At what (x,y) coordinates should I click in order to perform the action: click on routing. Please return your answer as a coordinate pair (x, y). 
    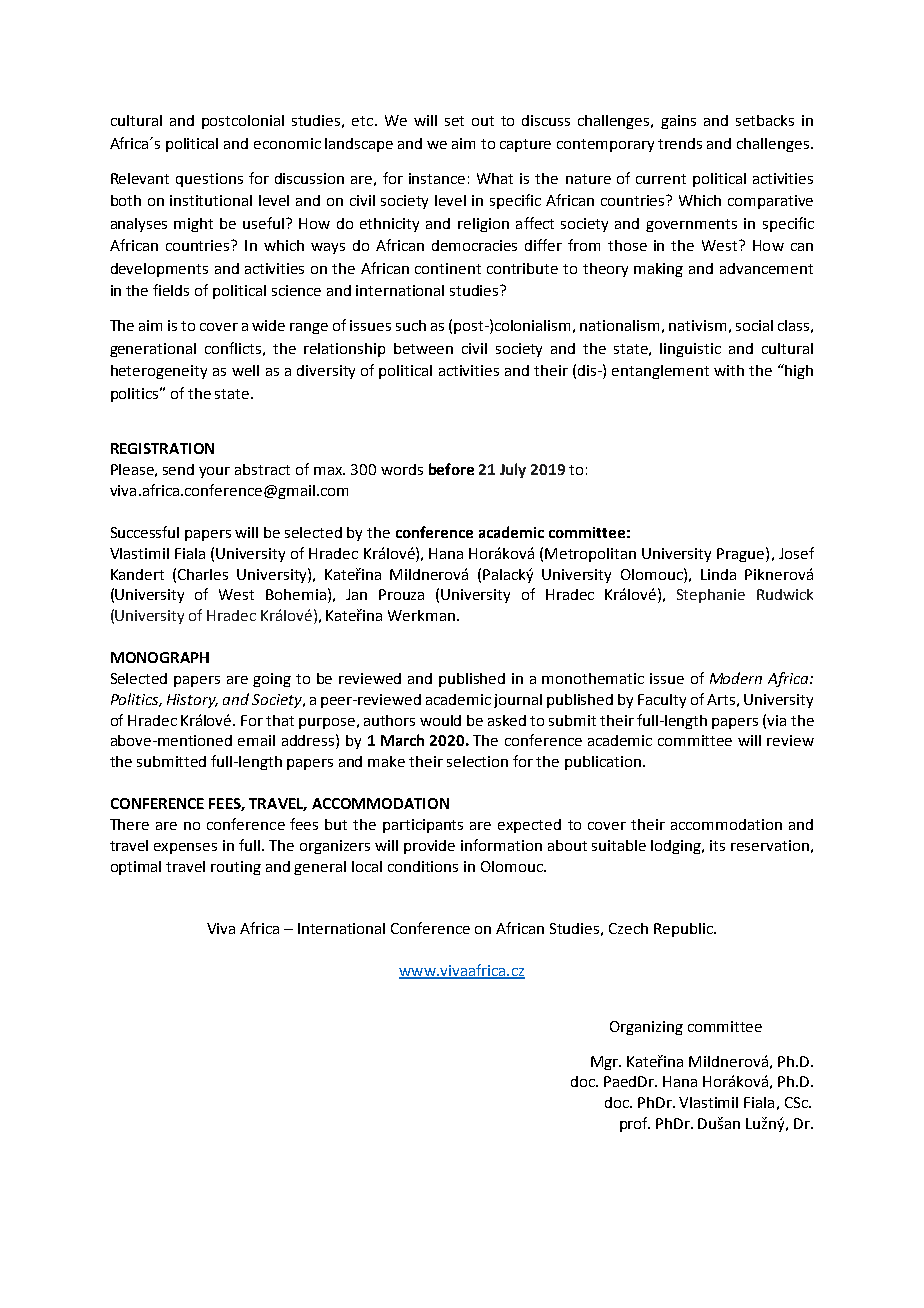
    Looking at the image, I should click on (236, 868).
